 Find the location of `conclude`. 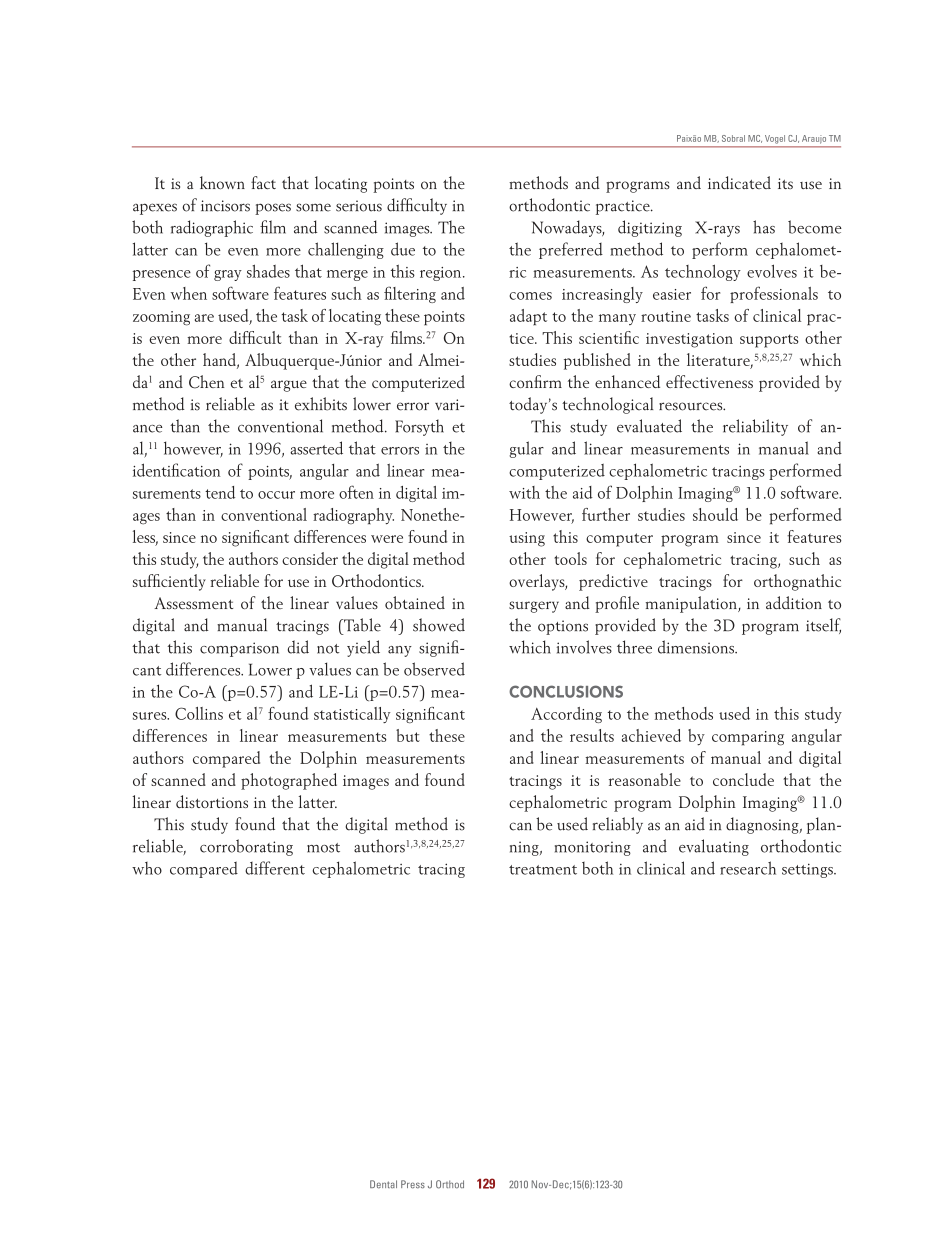

conclude is located at coordinates (743, 779).
